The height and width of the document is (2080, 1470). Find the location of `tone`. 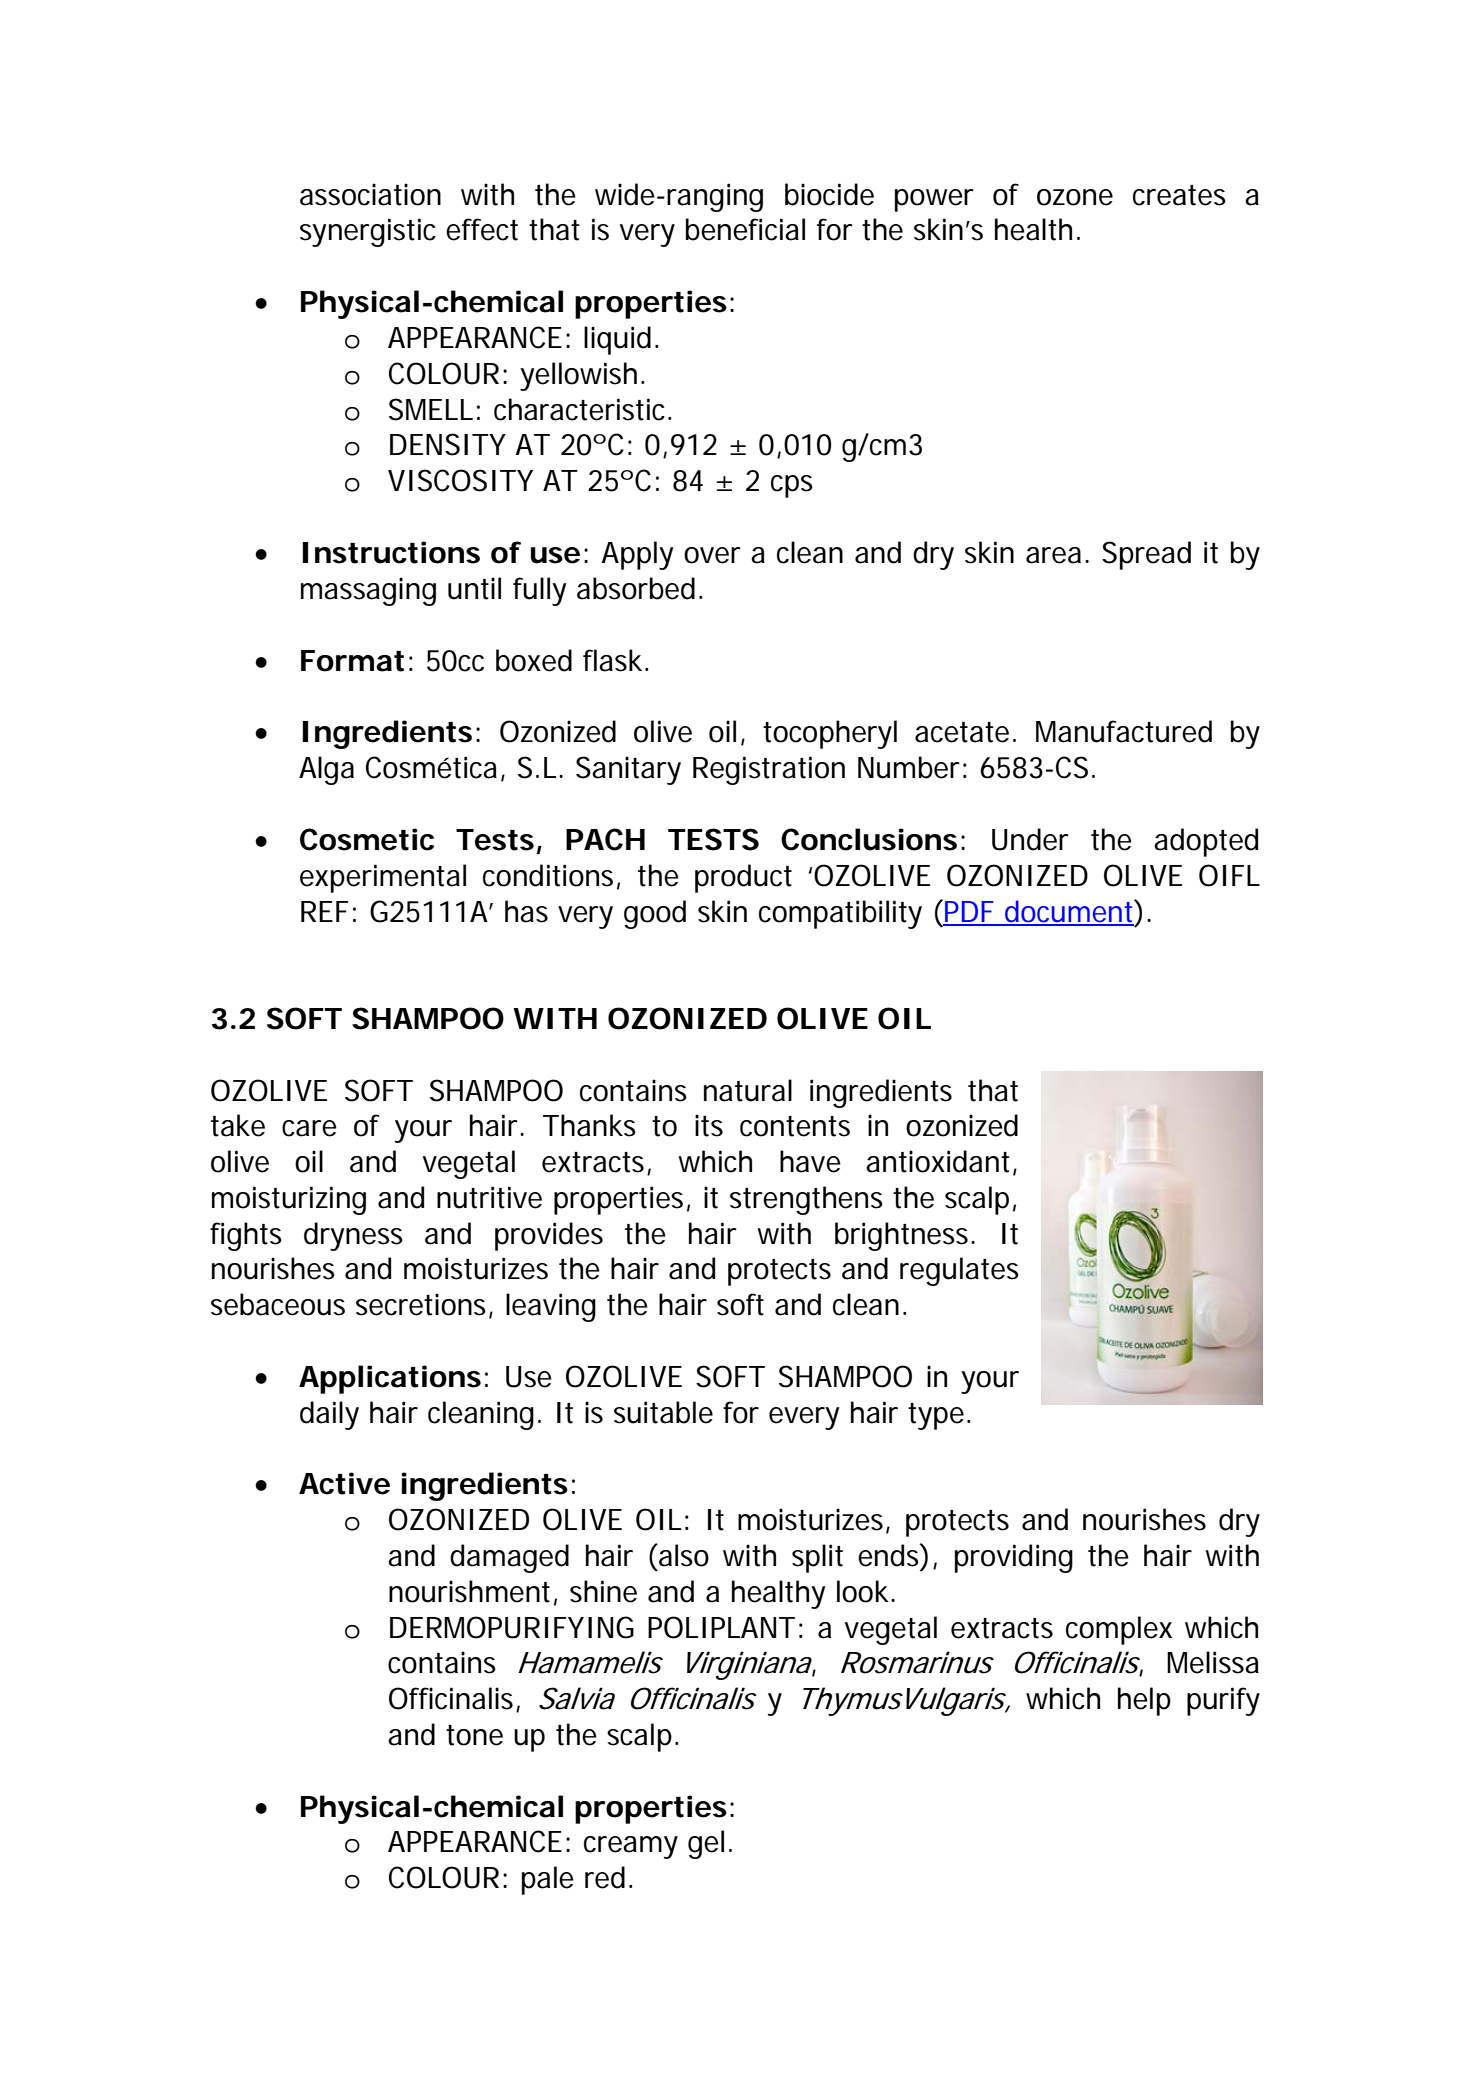

tone is located at coordinates (474, 1735).
